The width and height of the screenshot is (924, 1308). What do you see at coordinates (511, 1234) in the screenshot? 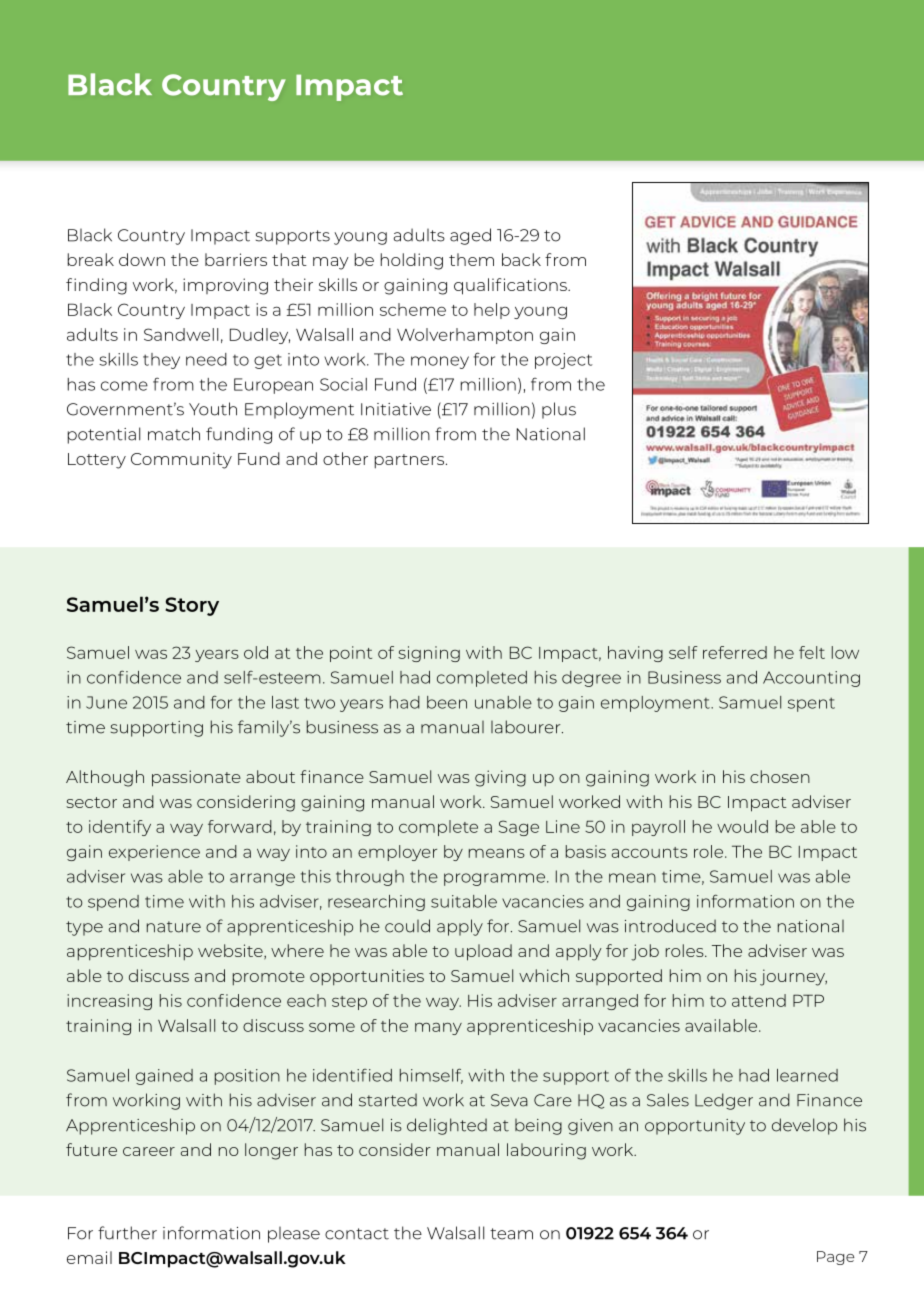
I see `team` at bounding box center [511, 1234].
